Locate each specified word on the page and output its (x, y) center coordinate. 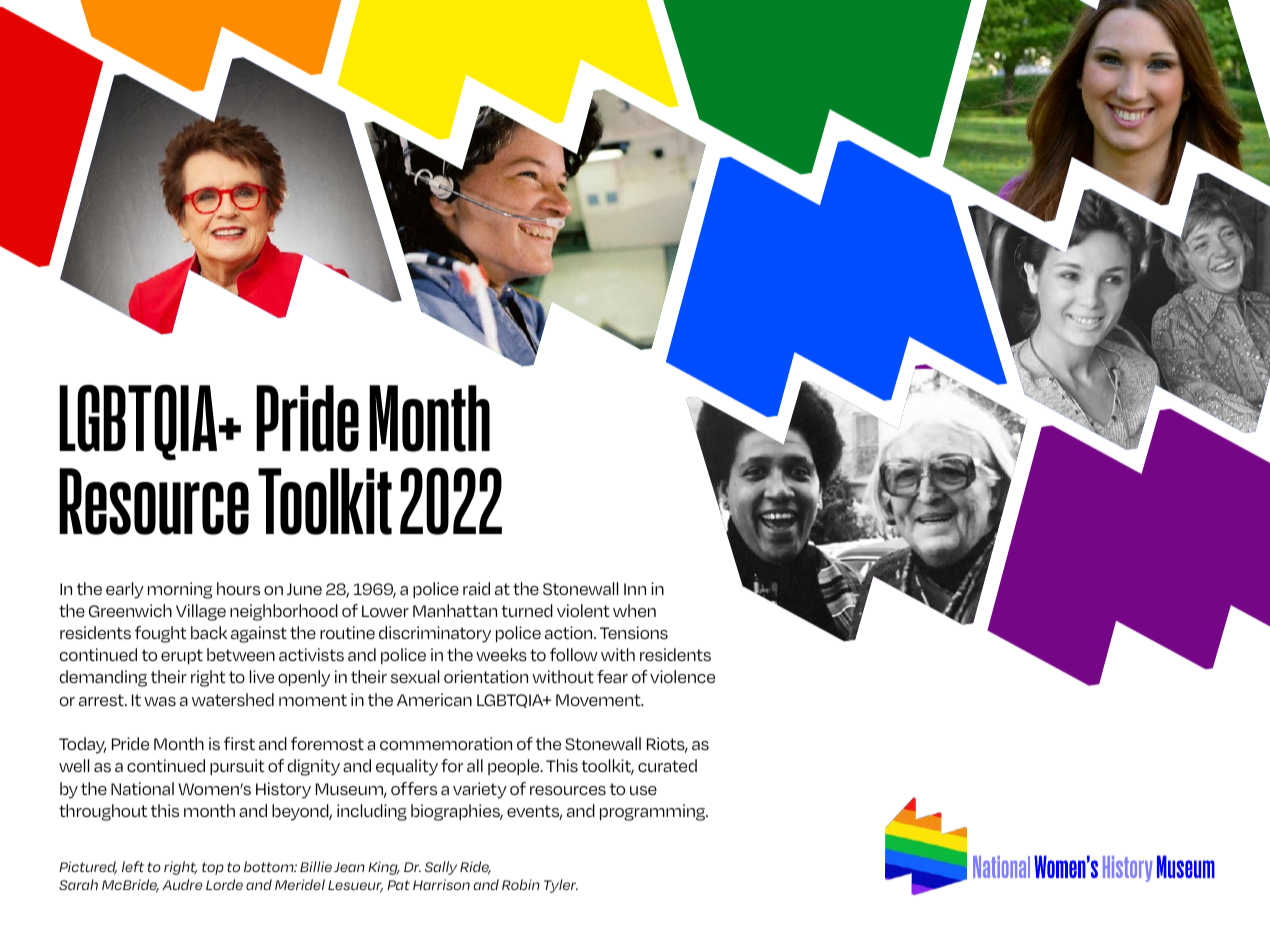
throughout (103, 812)
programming (653, 812)
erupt (182, 656)
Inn (635, 589)
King (384, 868)
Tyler (561, 886)
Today (82, 745)
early (125, 590)
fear (612, 676)
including (372, 812)
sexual (415, 677)
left (133, 866)
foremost (327, 744)
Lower (385, 611)
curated (667, 765)
